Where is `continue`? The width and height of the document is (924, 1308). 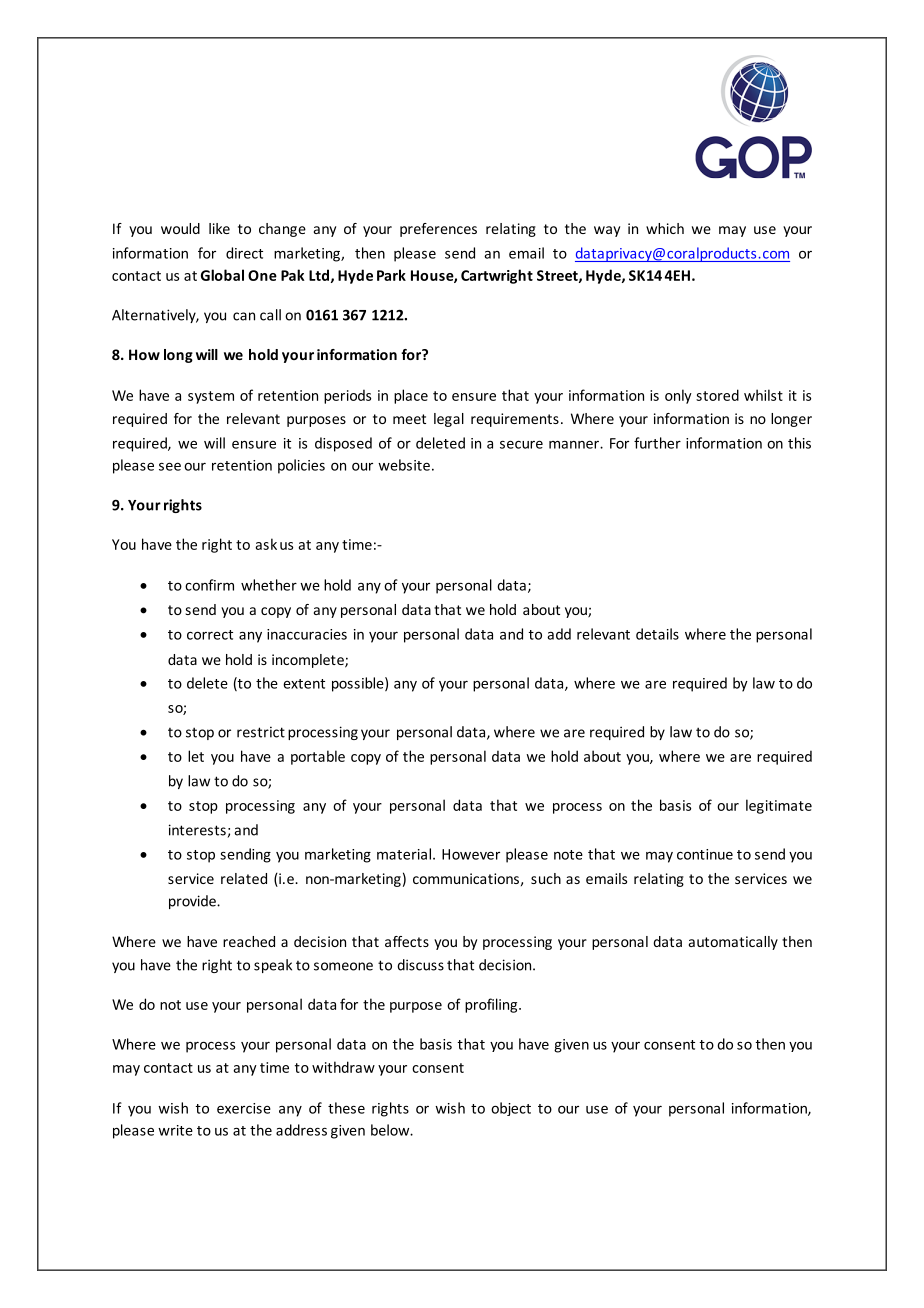
continue is located at coordinates (705, 854).
